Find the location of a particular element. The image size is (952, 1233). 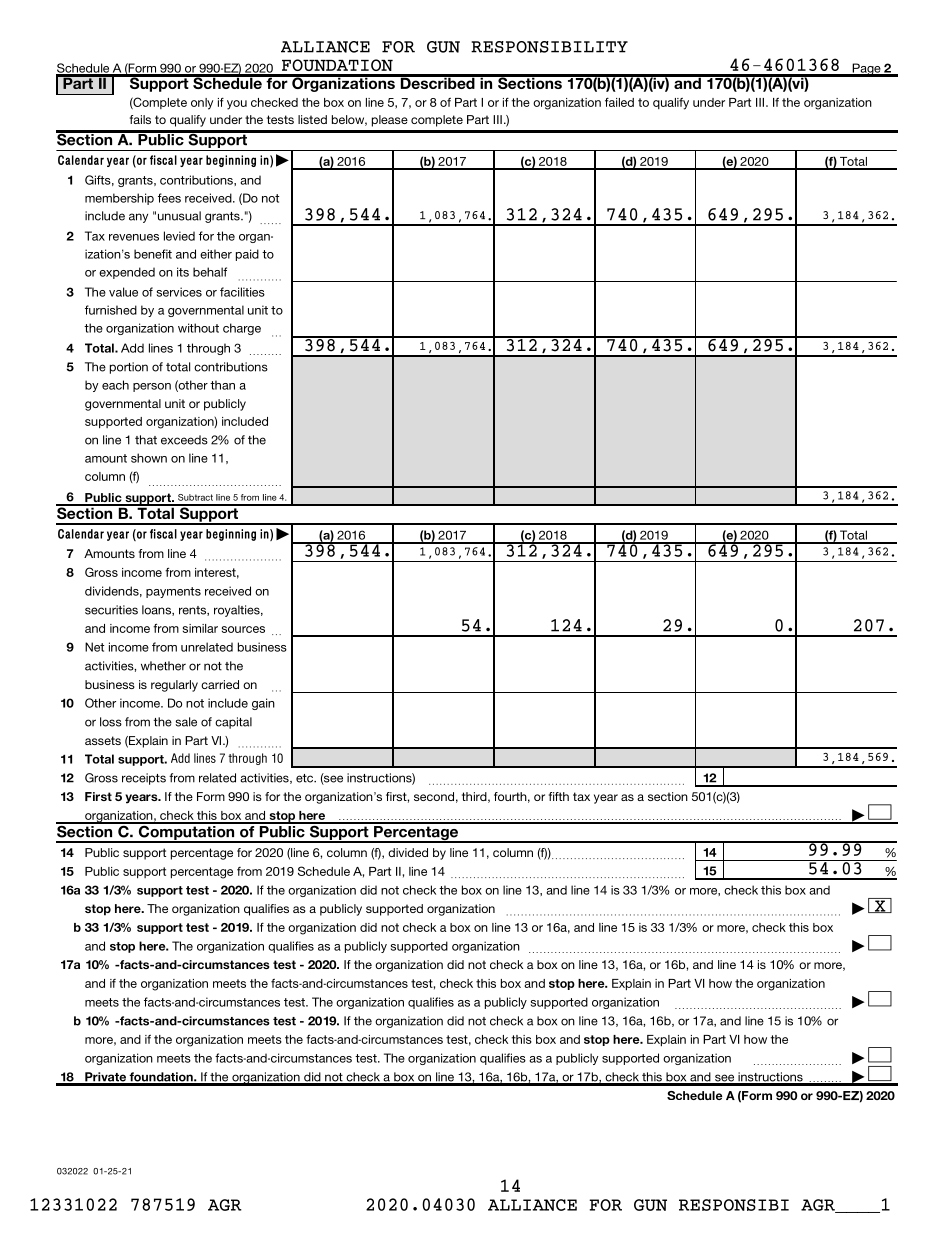

Described is located at coordinates (437, 82).
